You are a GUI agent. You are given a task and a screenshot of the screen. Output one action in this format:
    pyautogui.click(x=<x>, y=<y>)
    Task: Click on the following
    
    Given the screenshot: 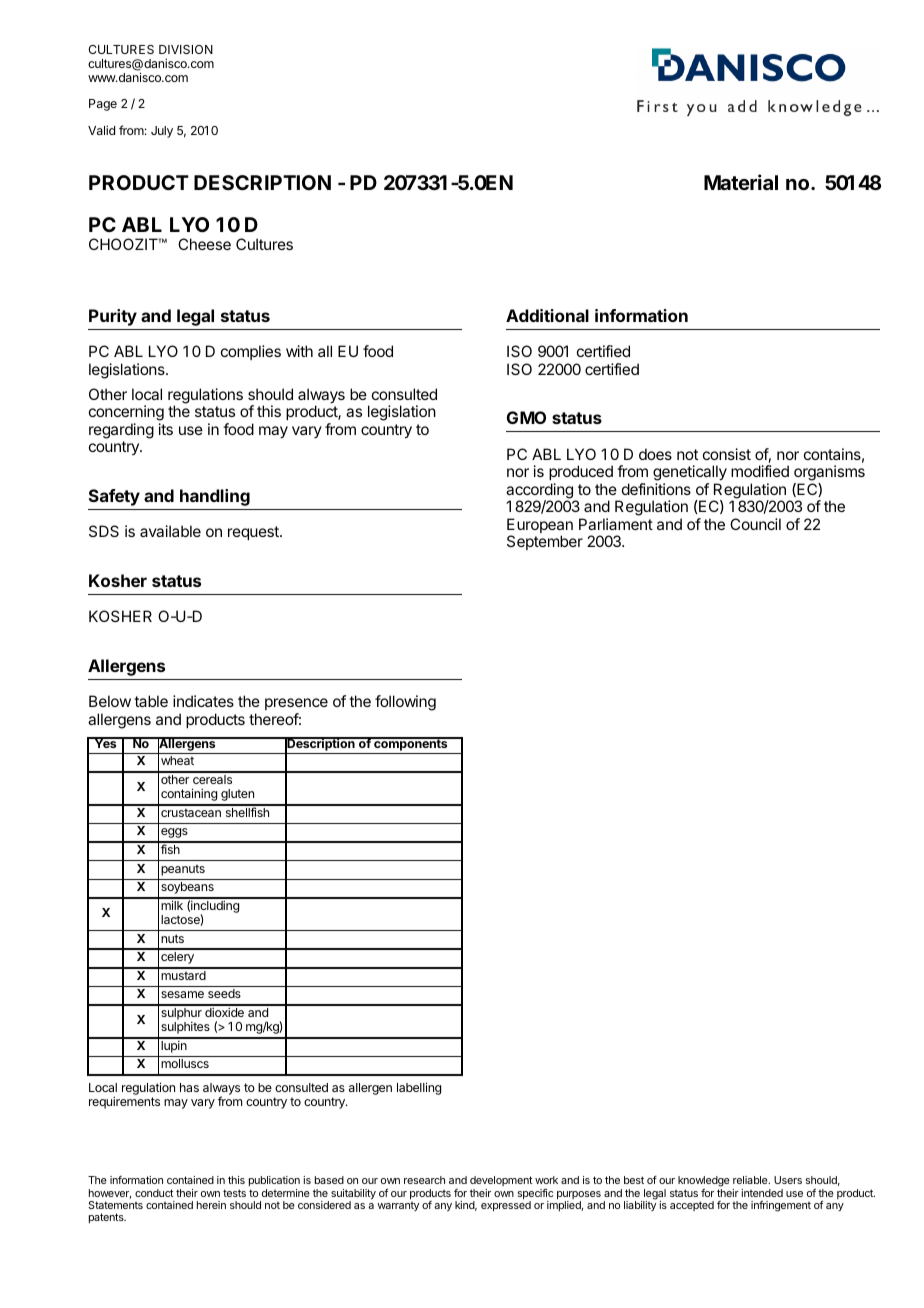 What is the action you would take?
    pyautogui.click(x=405, y=703)
